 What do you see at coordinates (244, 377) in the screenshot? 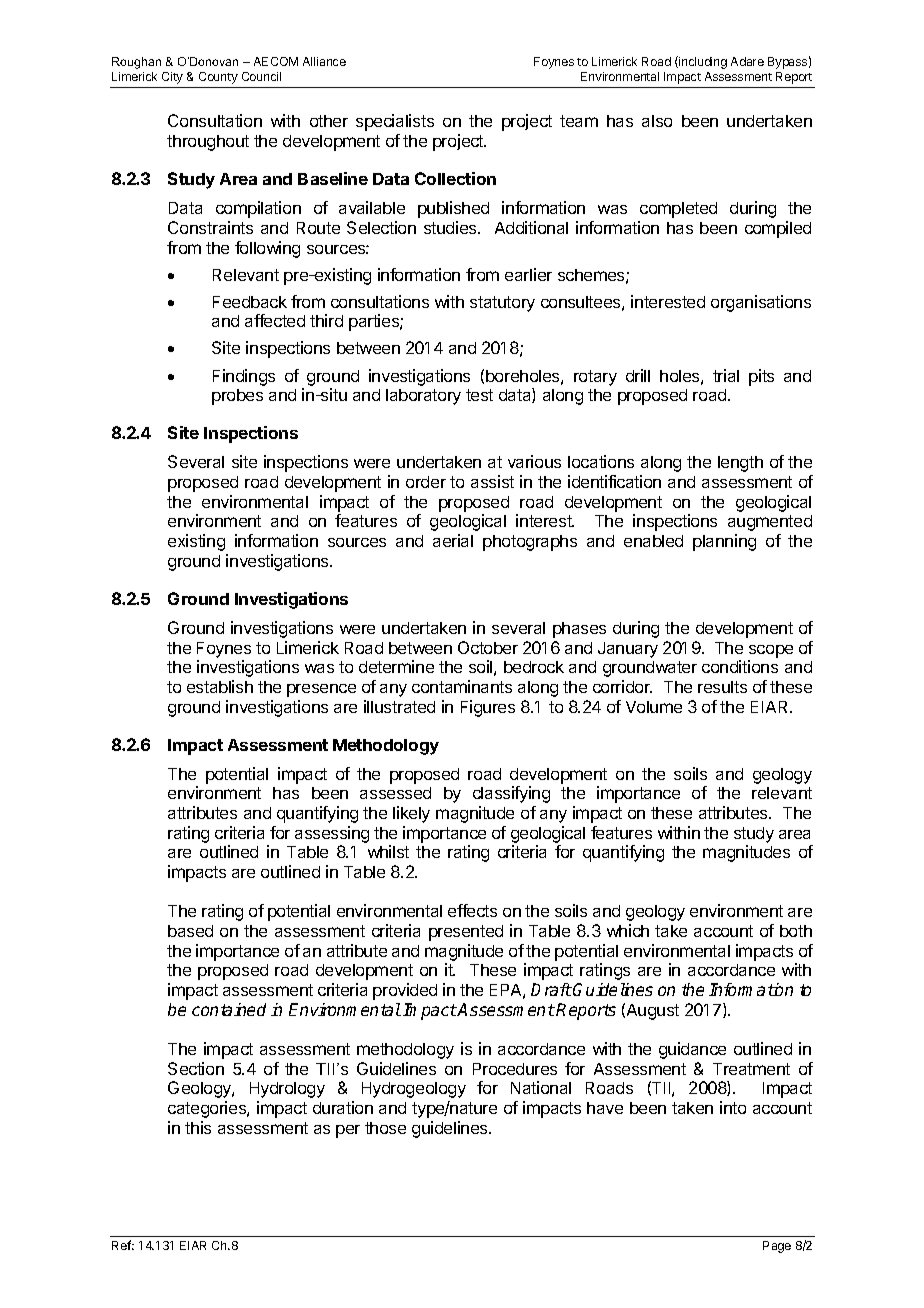
I see `Findings` at bounding box center [244, 377].
